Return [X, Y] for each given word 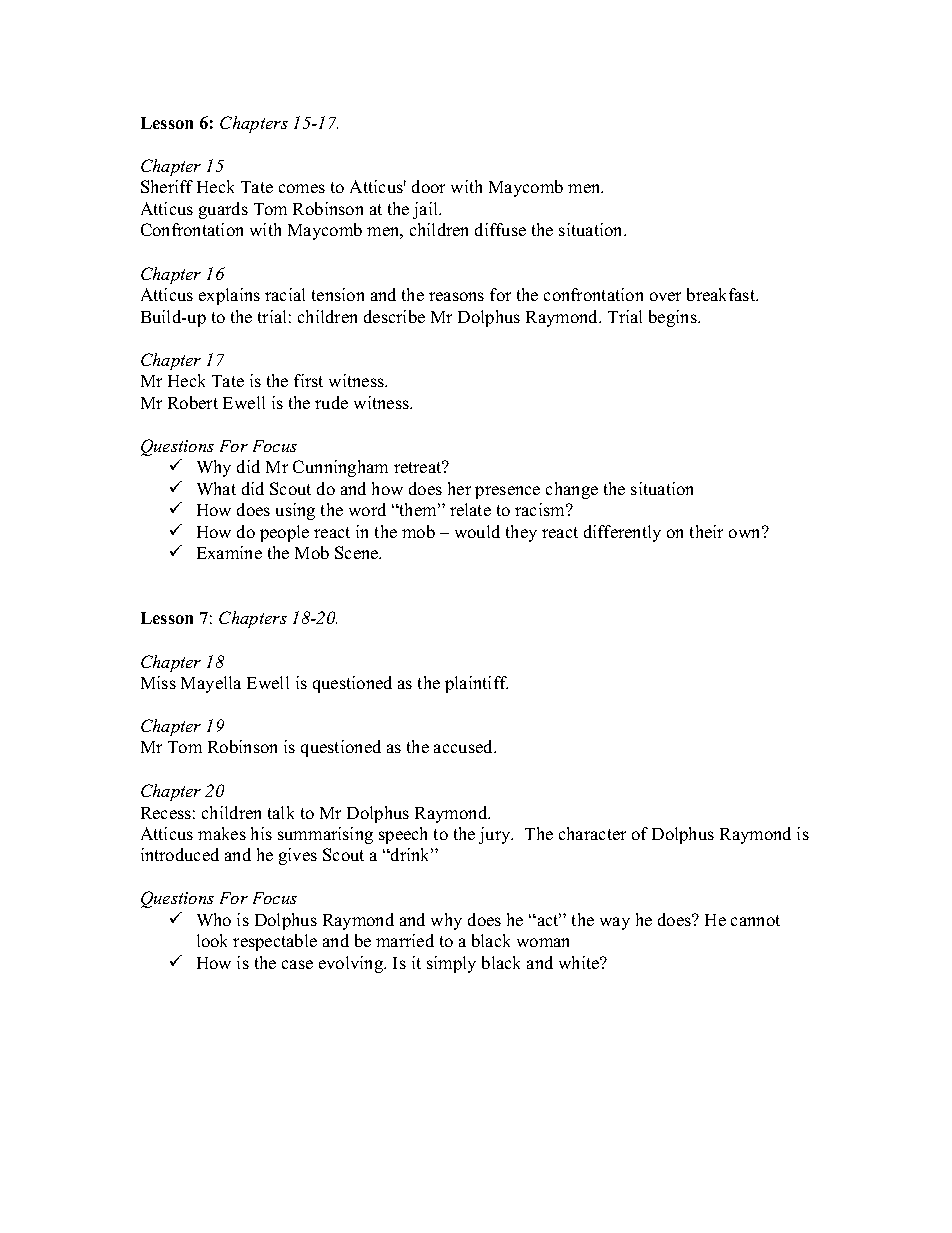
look [212, 940]
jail [427, 210]
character [592, 833]
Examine [229, 552]
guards [223, 210]
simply [451, 964]
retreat [419, 467]
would [477, 531]
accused [465, 746]
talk [281, 812]
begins [674, 318]
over [665, 296]
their [706, 531]
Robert [193, 402]
